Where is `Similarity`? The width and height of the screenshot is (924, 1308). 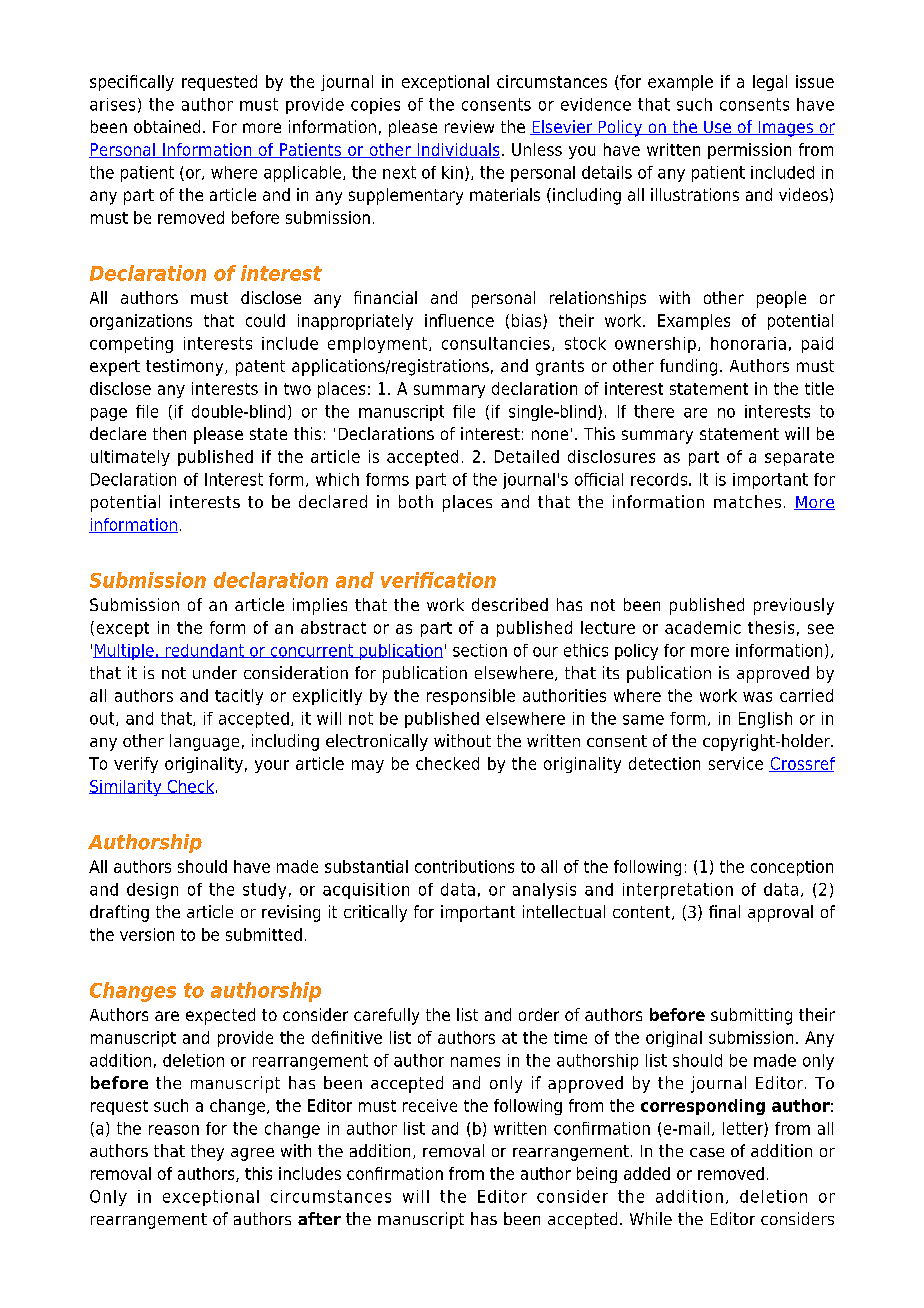
Similarity is located at coordinates (126, 788).
